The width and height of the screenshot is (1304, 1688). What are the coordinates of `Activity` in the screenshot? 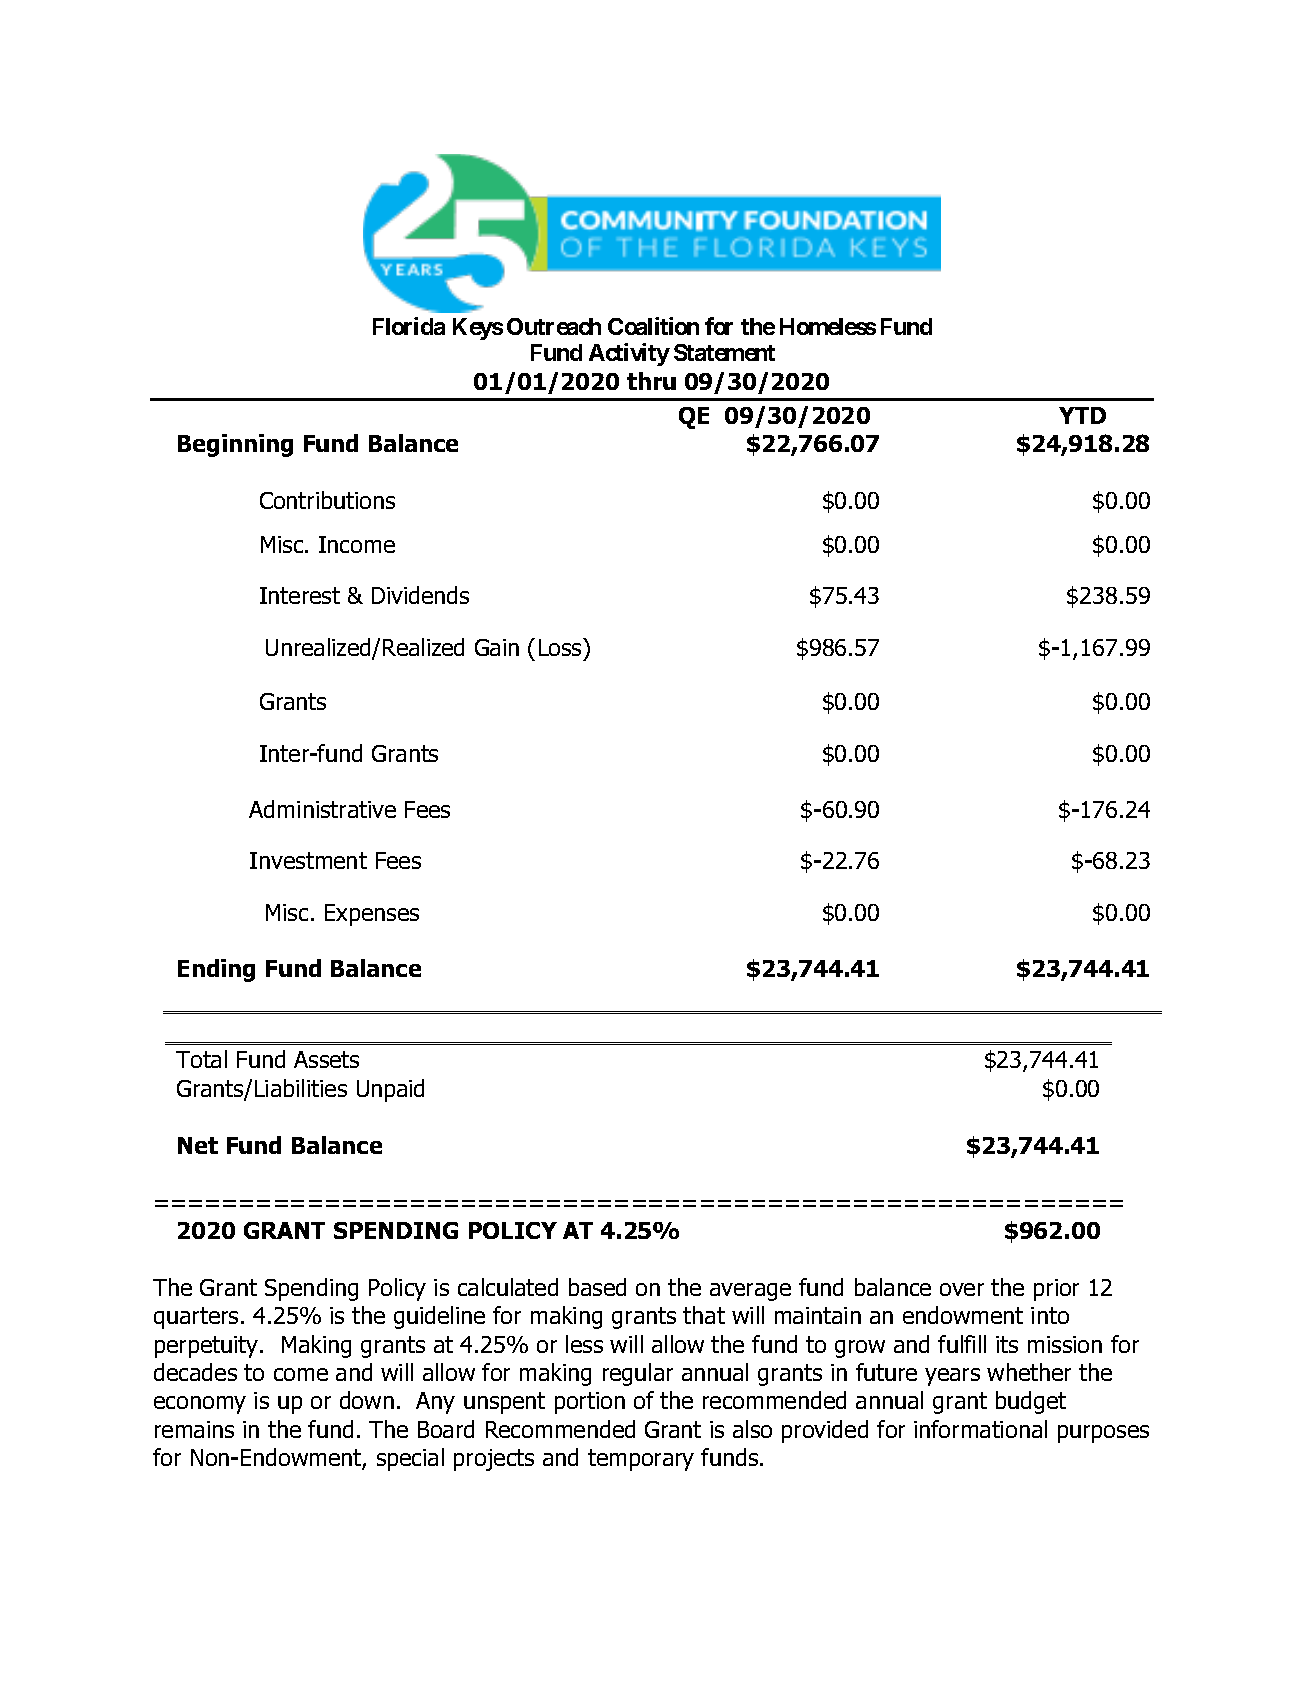 It's located at (629, 354).
